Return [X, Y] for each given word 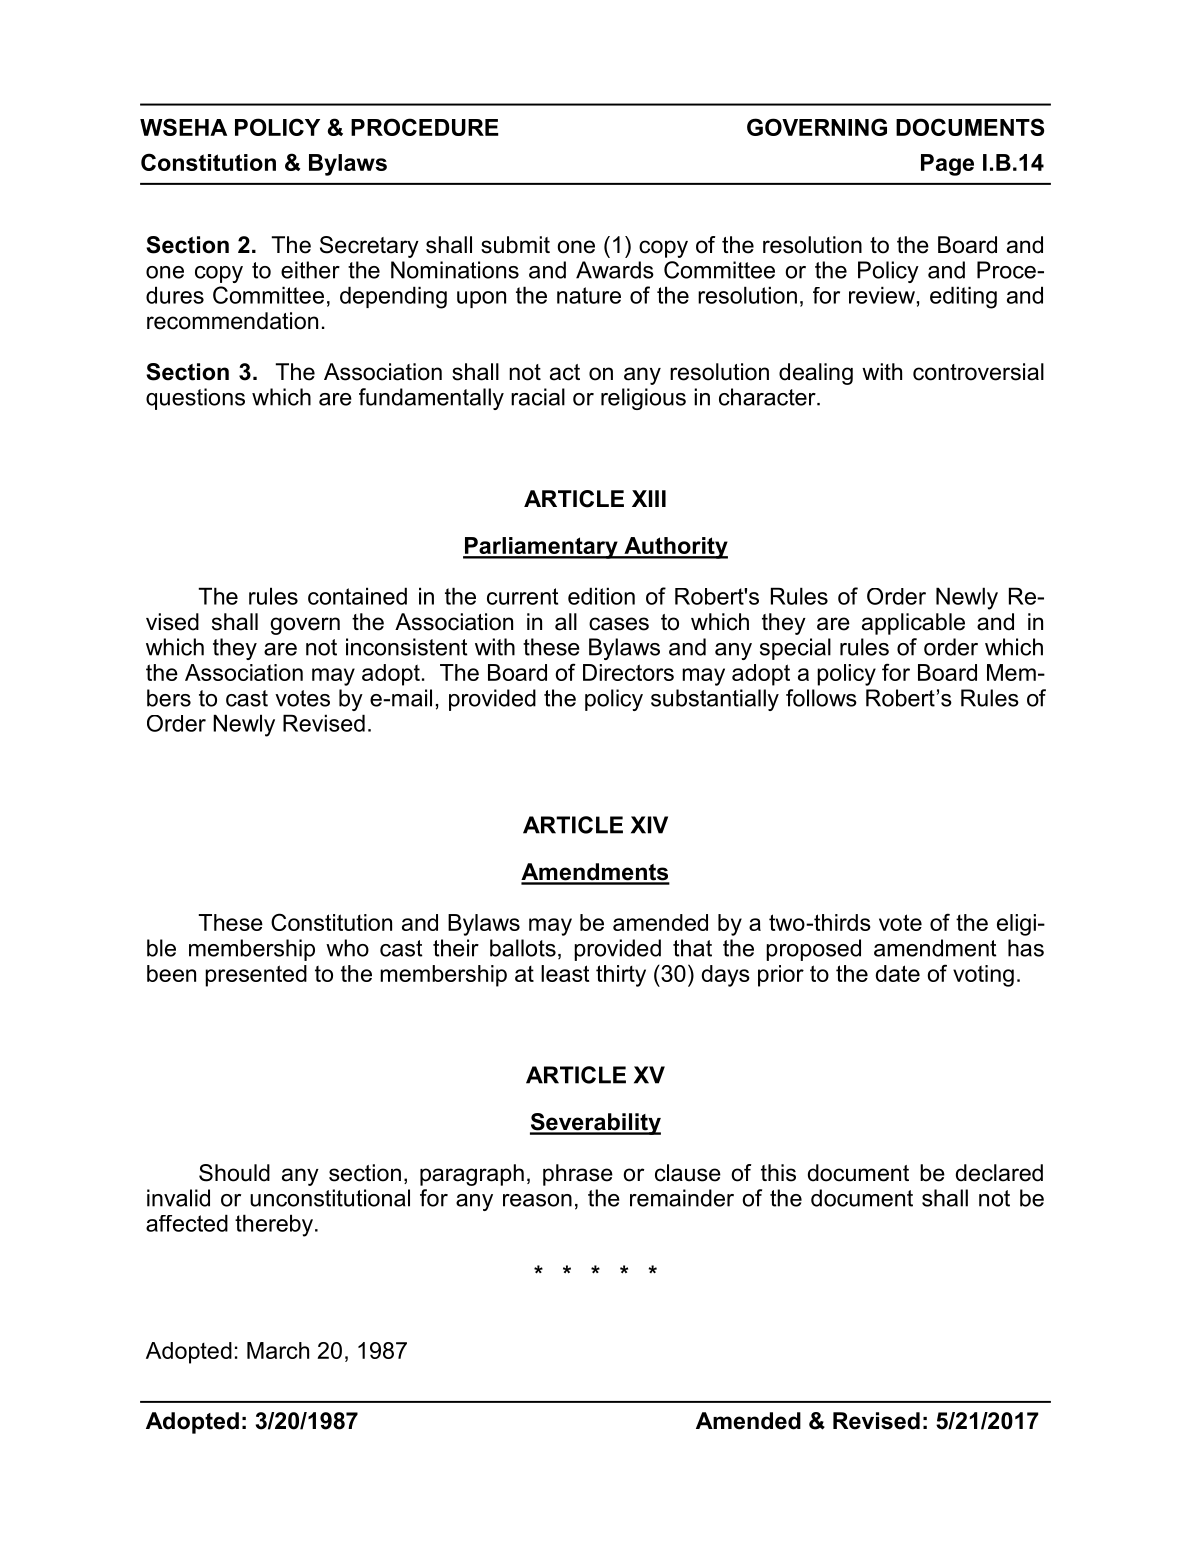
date [898, 973]
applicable [913, 624]
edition [601, 596]
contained [357, 596]
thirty [621, 976]
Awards [615, 270]
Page [947, 165]
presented [256, 976]
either [310, 270]
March [278, 1350]
